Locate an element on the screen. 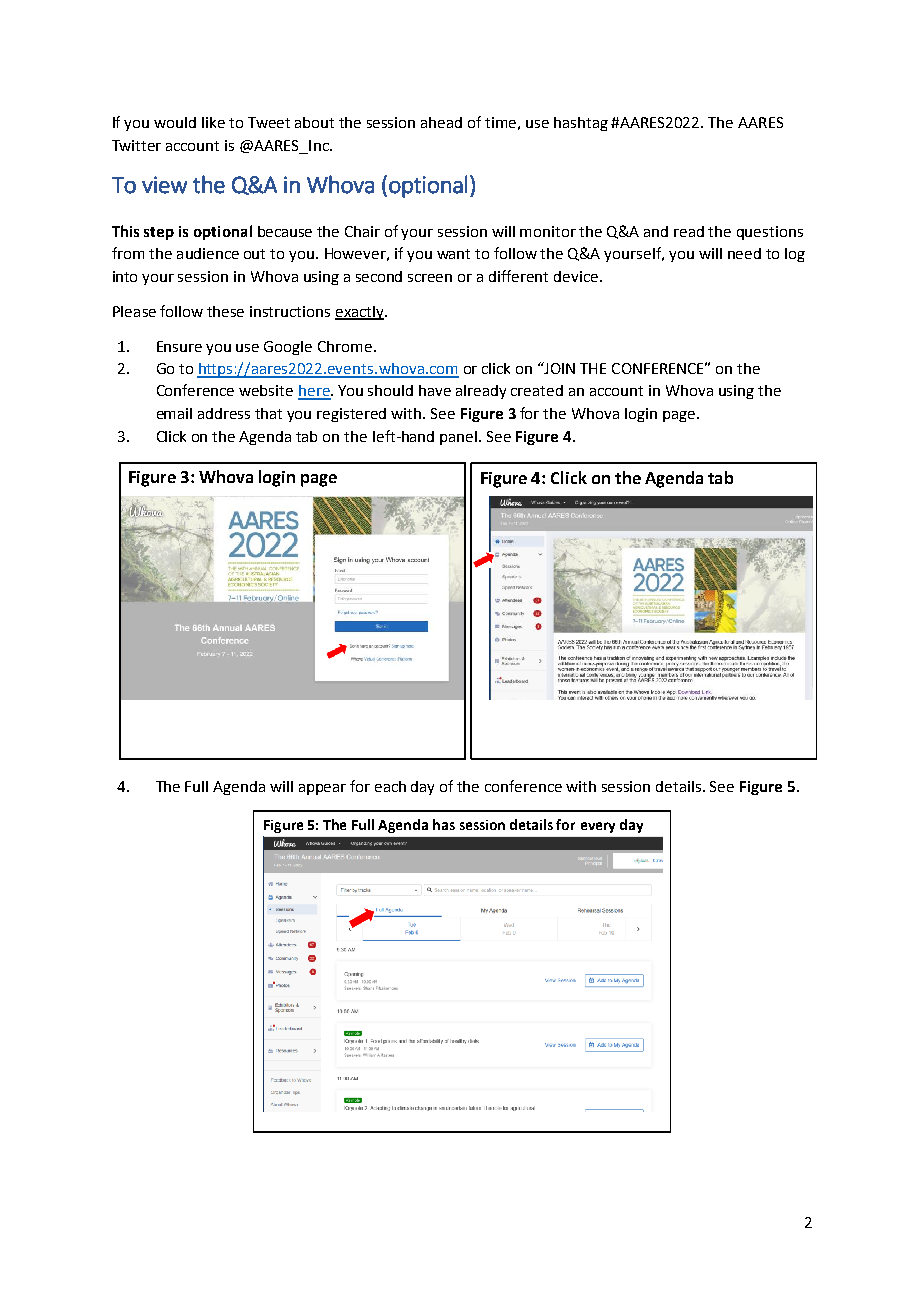  every is located at coordinates (598, 827).
